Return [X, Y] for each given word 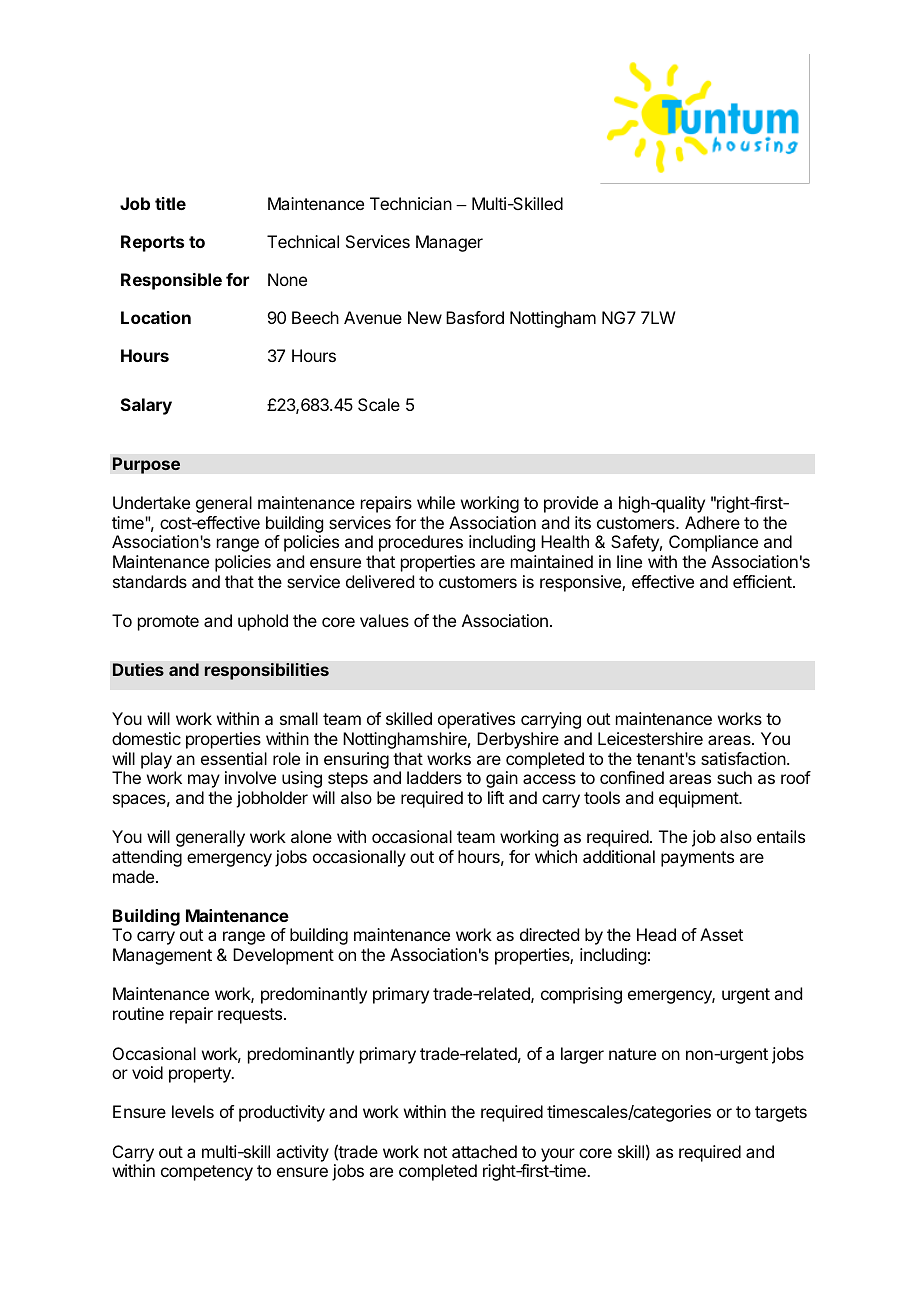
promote [168, 623]
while [436, 502]
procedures [421, 543]
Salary [146, 406]
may [204, 781]
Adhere [712, 522]
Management [162, 956]
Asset [721, 934]
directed [549, 934]
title [170, 203]
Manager [449, 243]
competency [207, 1173]
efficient [763, 581]
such [734, 777]
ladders [434, 777]
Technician [411, 203]
